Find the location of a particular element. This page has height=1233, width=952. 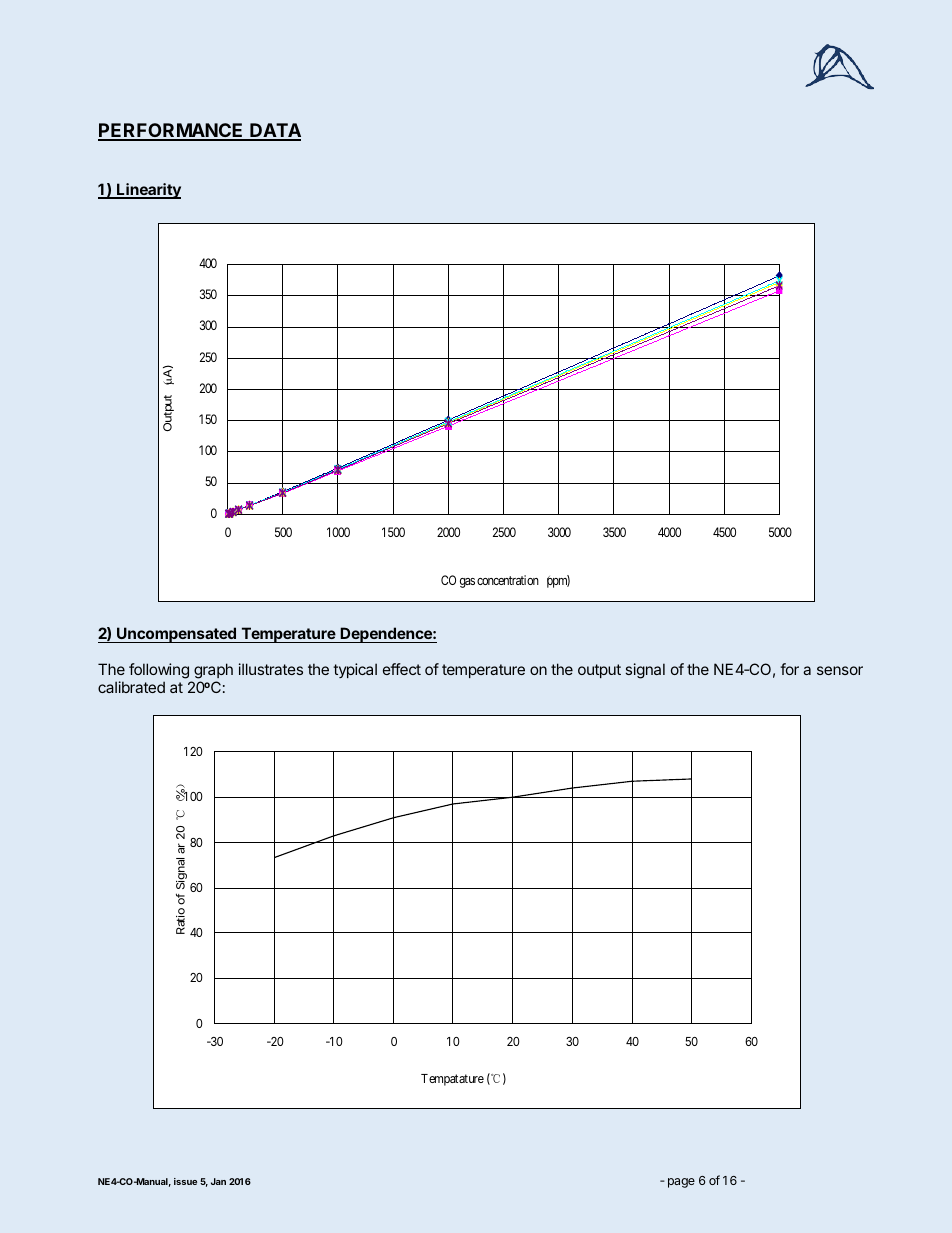

graph is located at coordinates (212, 672).
